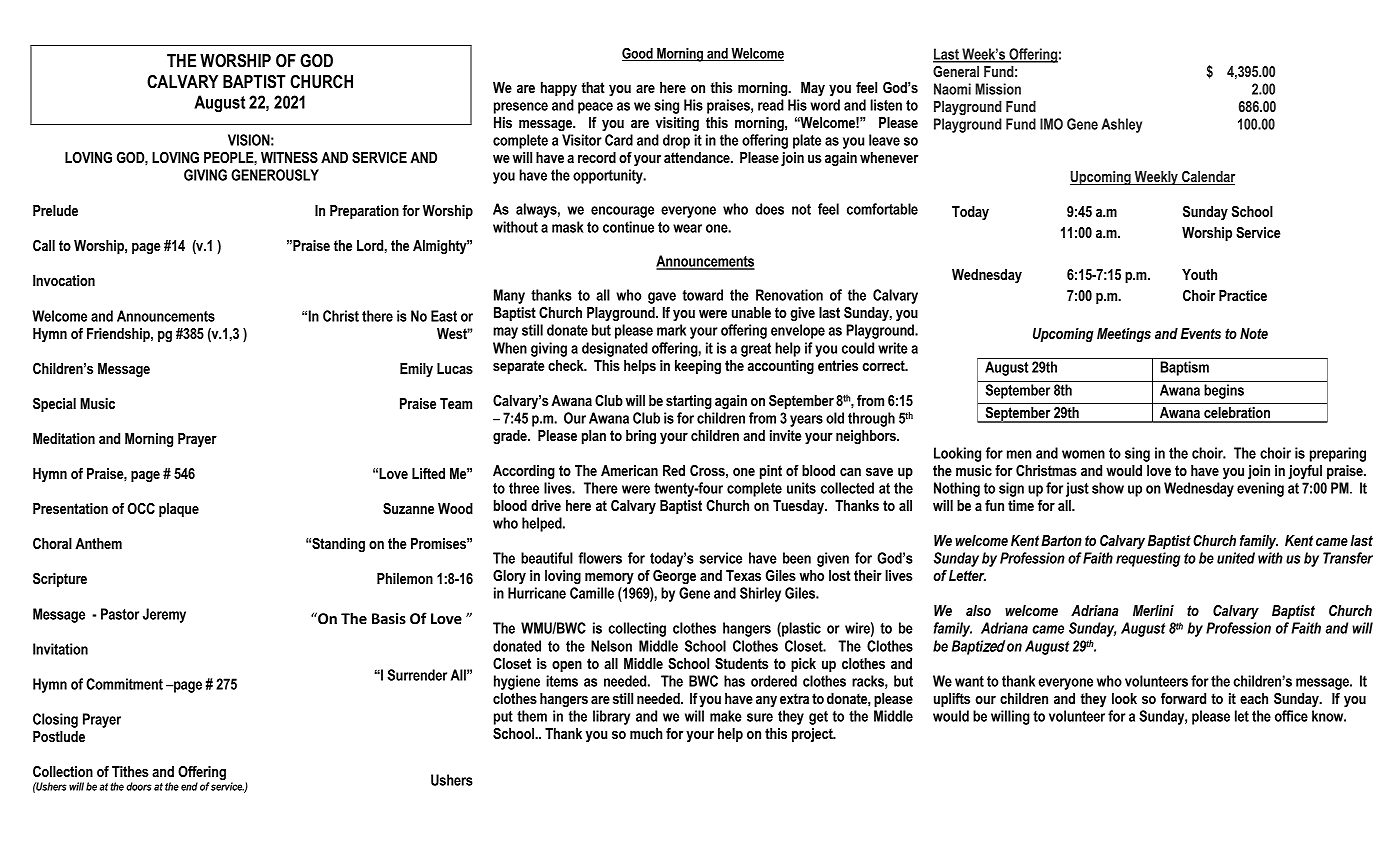 The height and width of the image is (850, 1400). Describe the element at coordinates (600, 558) in the image. I see `flowers` at that location.
